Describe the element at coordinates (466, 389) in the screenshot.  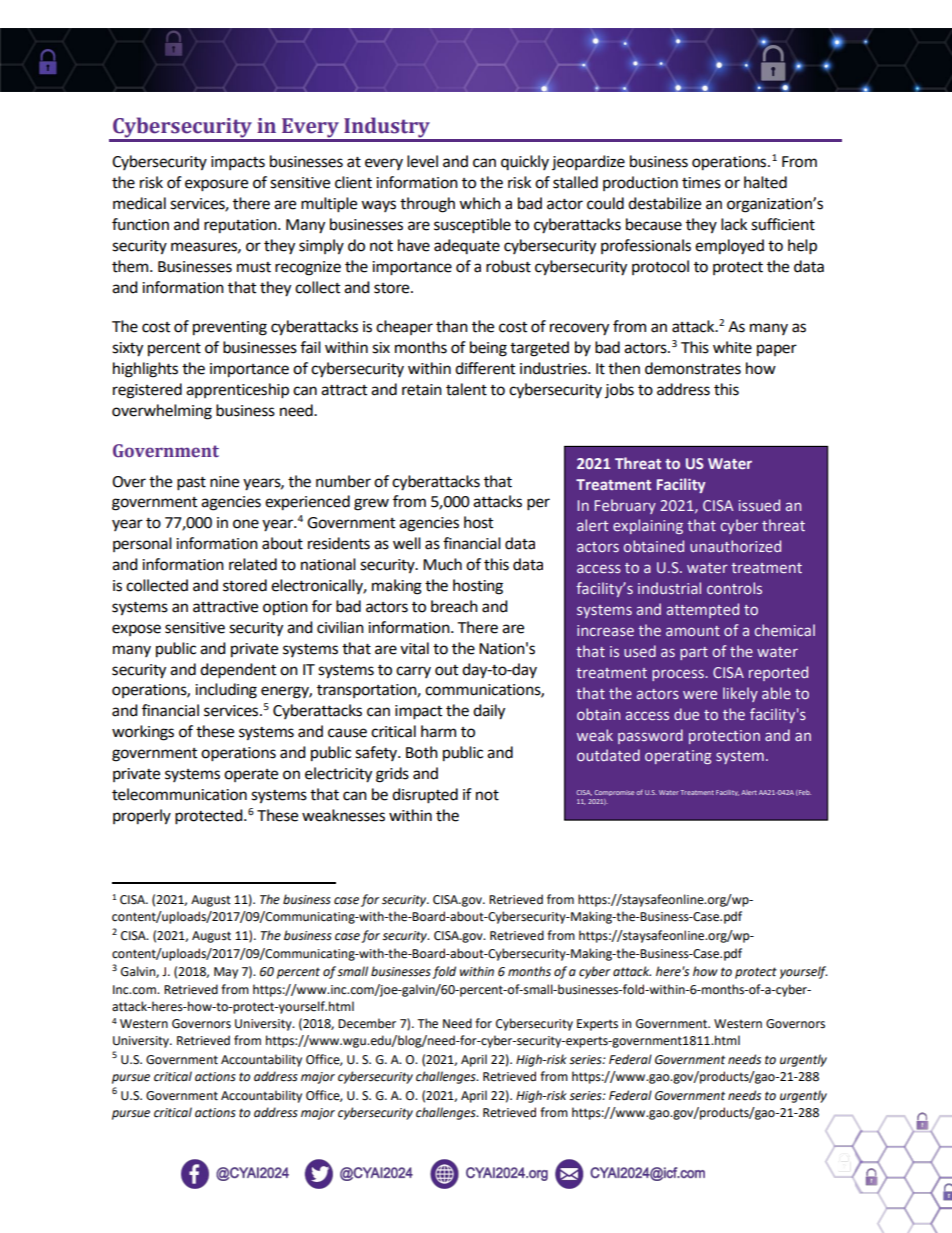
I see `talent` at that location.
